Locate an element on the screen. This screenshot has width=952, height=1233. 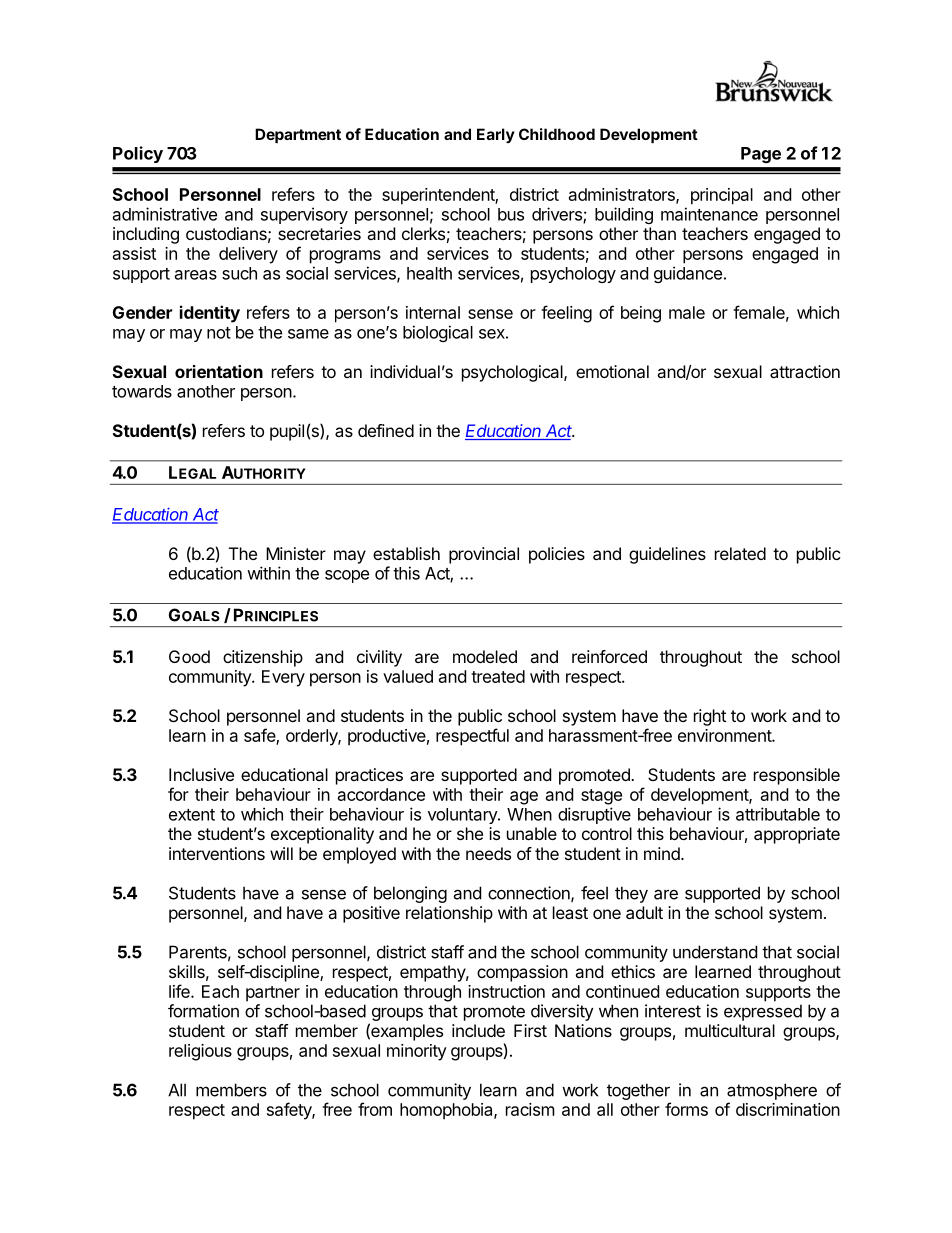
related is located at coordinates (740, 553).
